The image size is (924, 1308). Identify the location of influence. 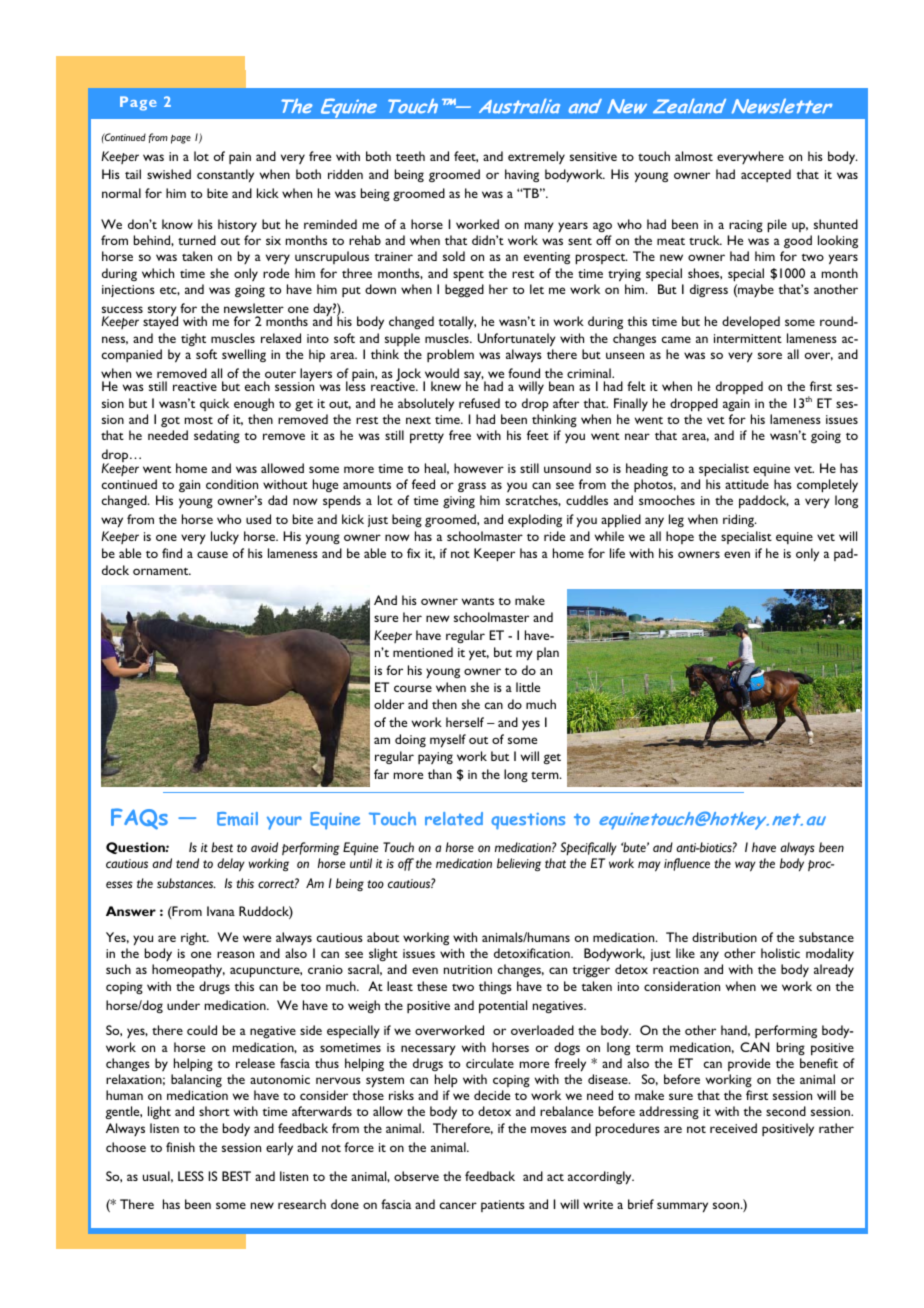
(687, 864).
